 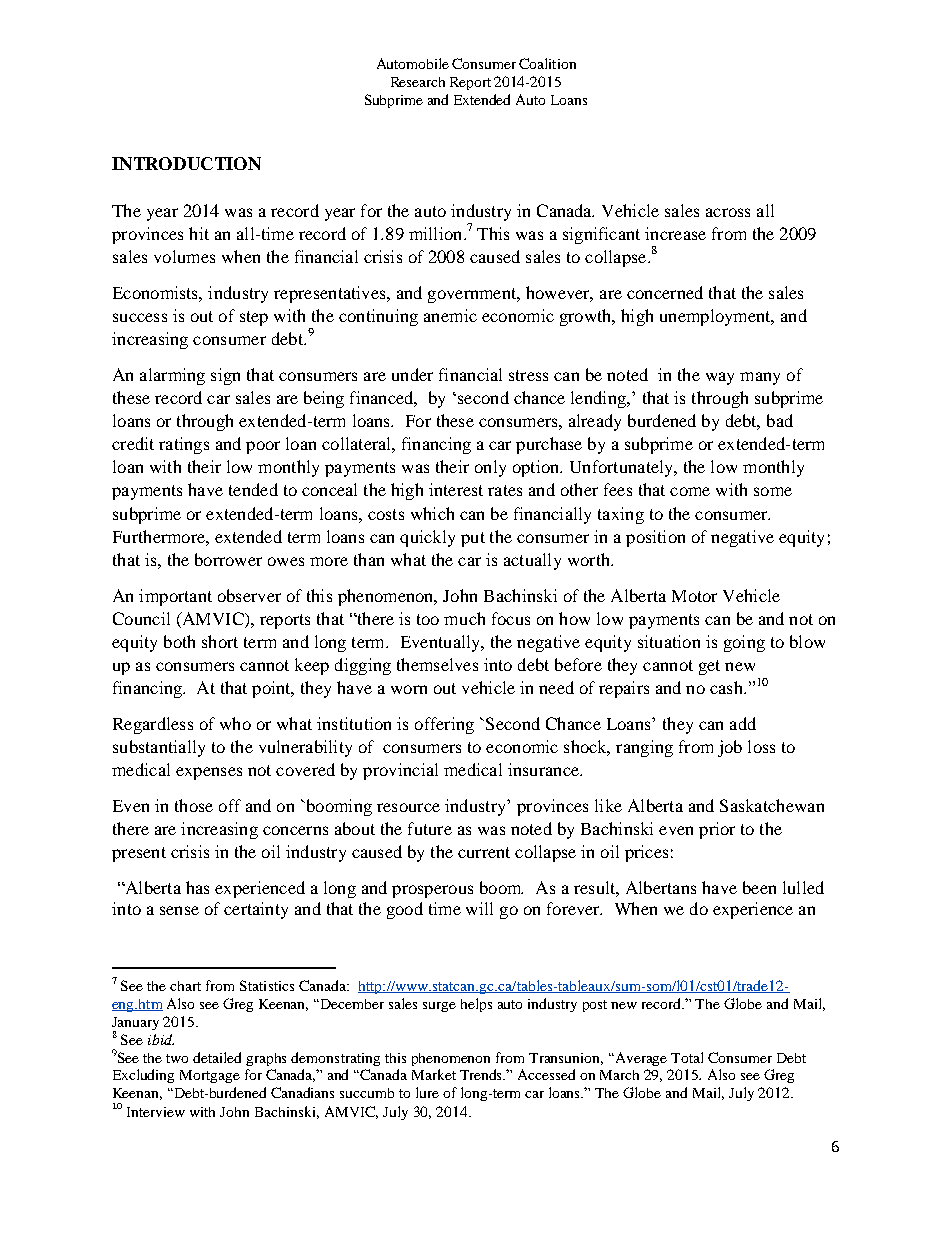 I want to click on Mortgage, so click(x=210, y=1076).
